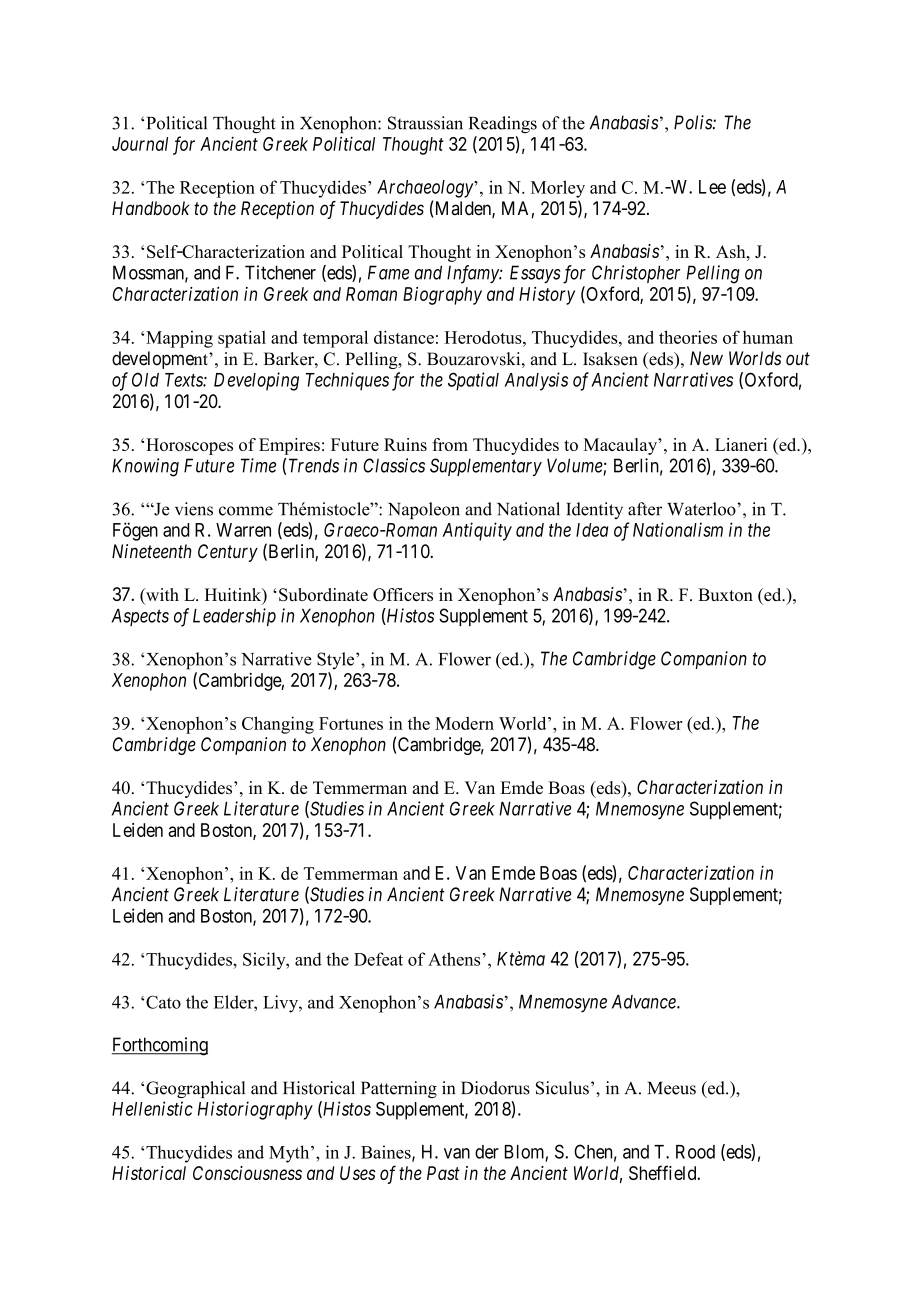 The width and height of the screenshot is (924, 1308). I want to click on Journal, so click(140, 144).
